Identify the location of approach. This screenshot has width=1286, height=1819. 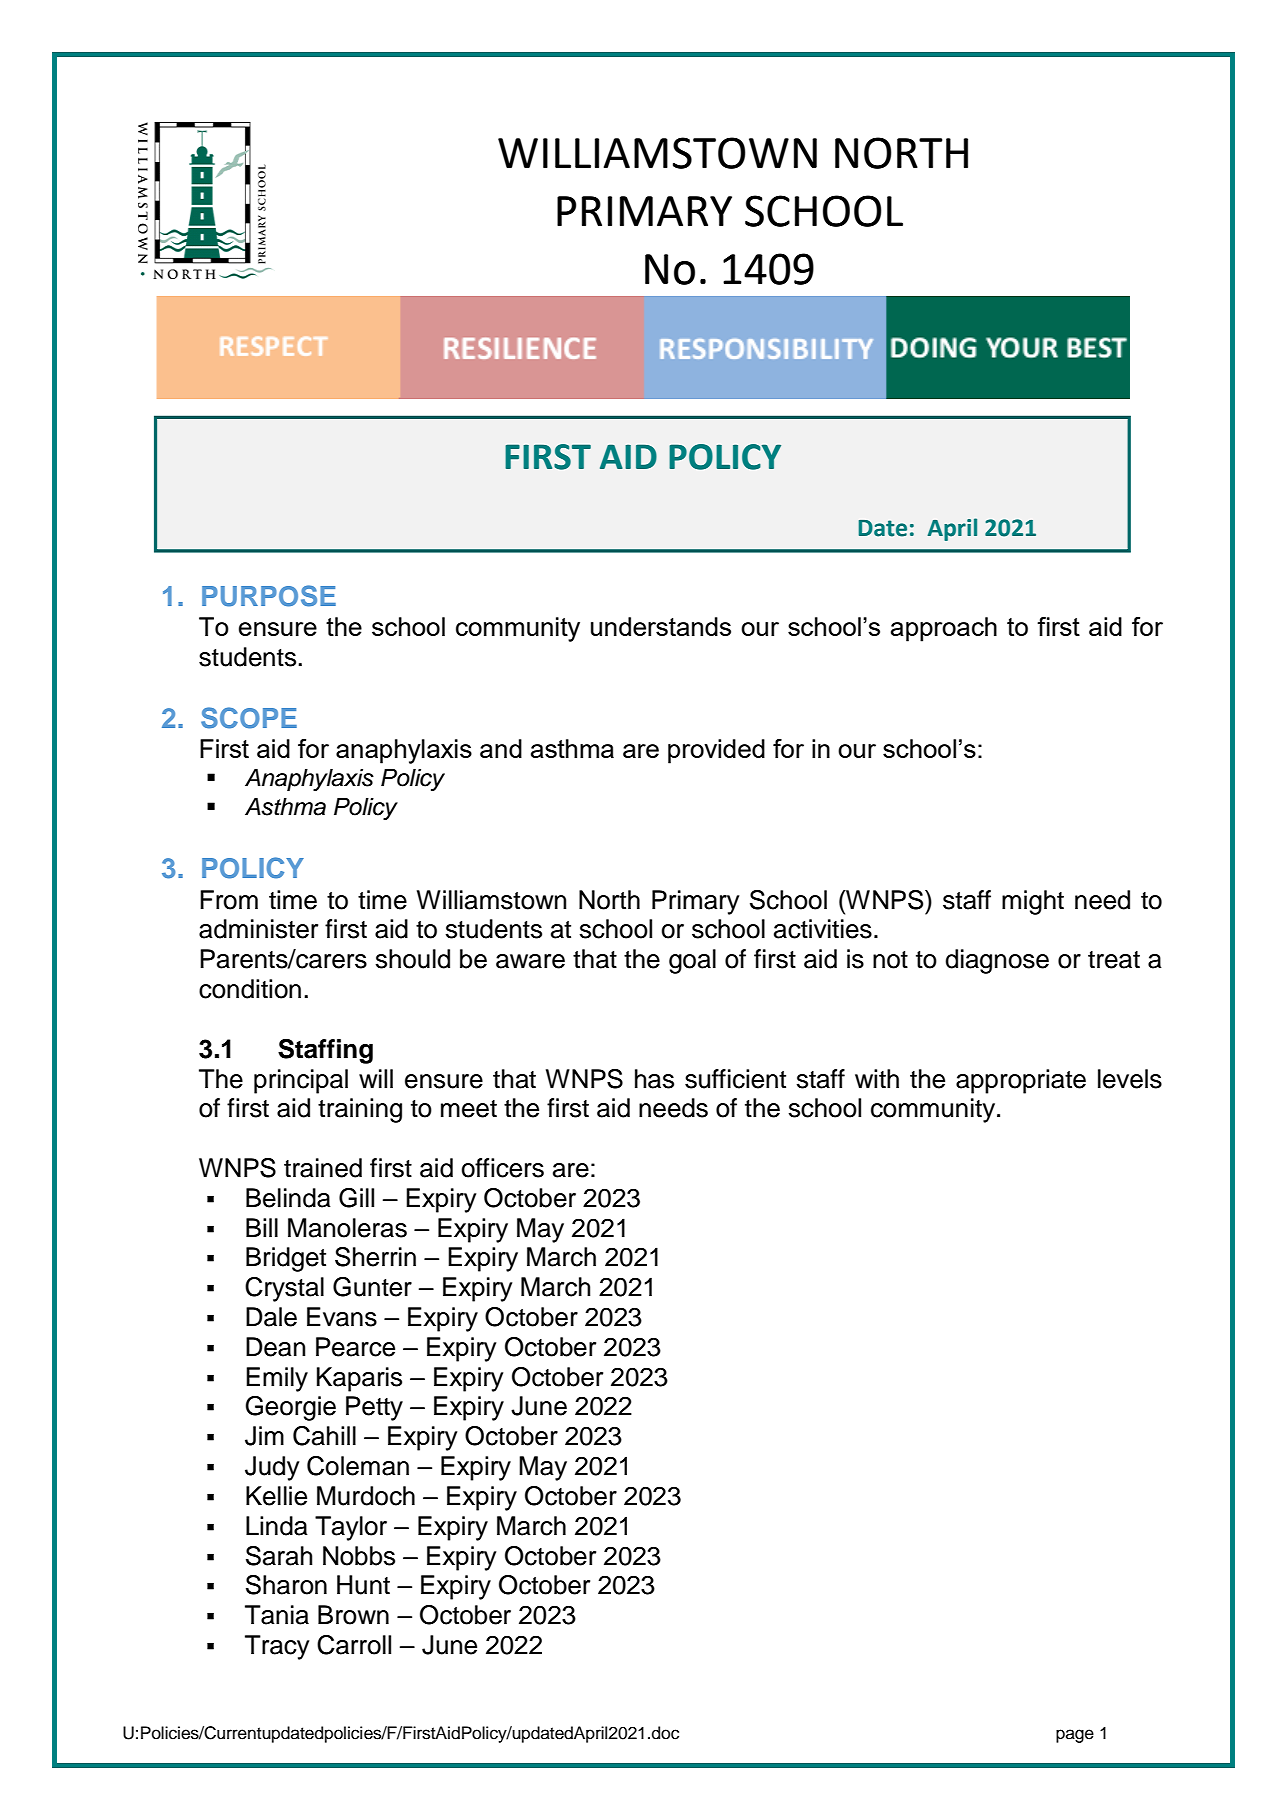
(944, 629).
